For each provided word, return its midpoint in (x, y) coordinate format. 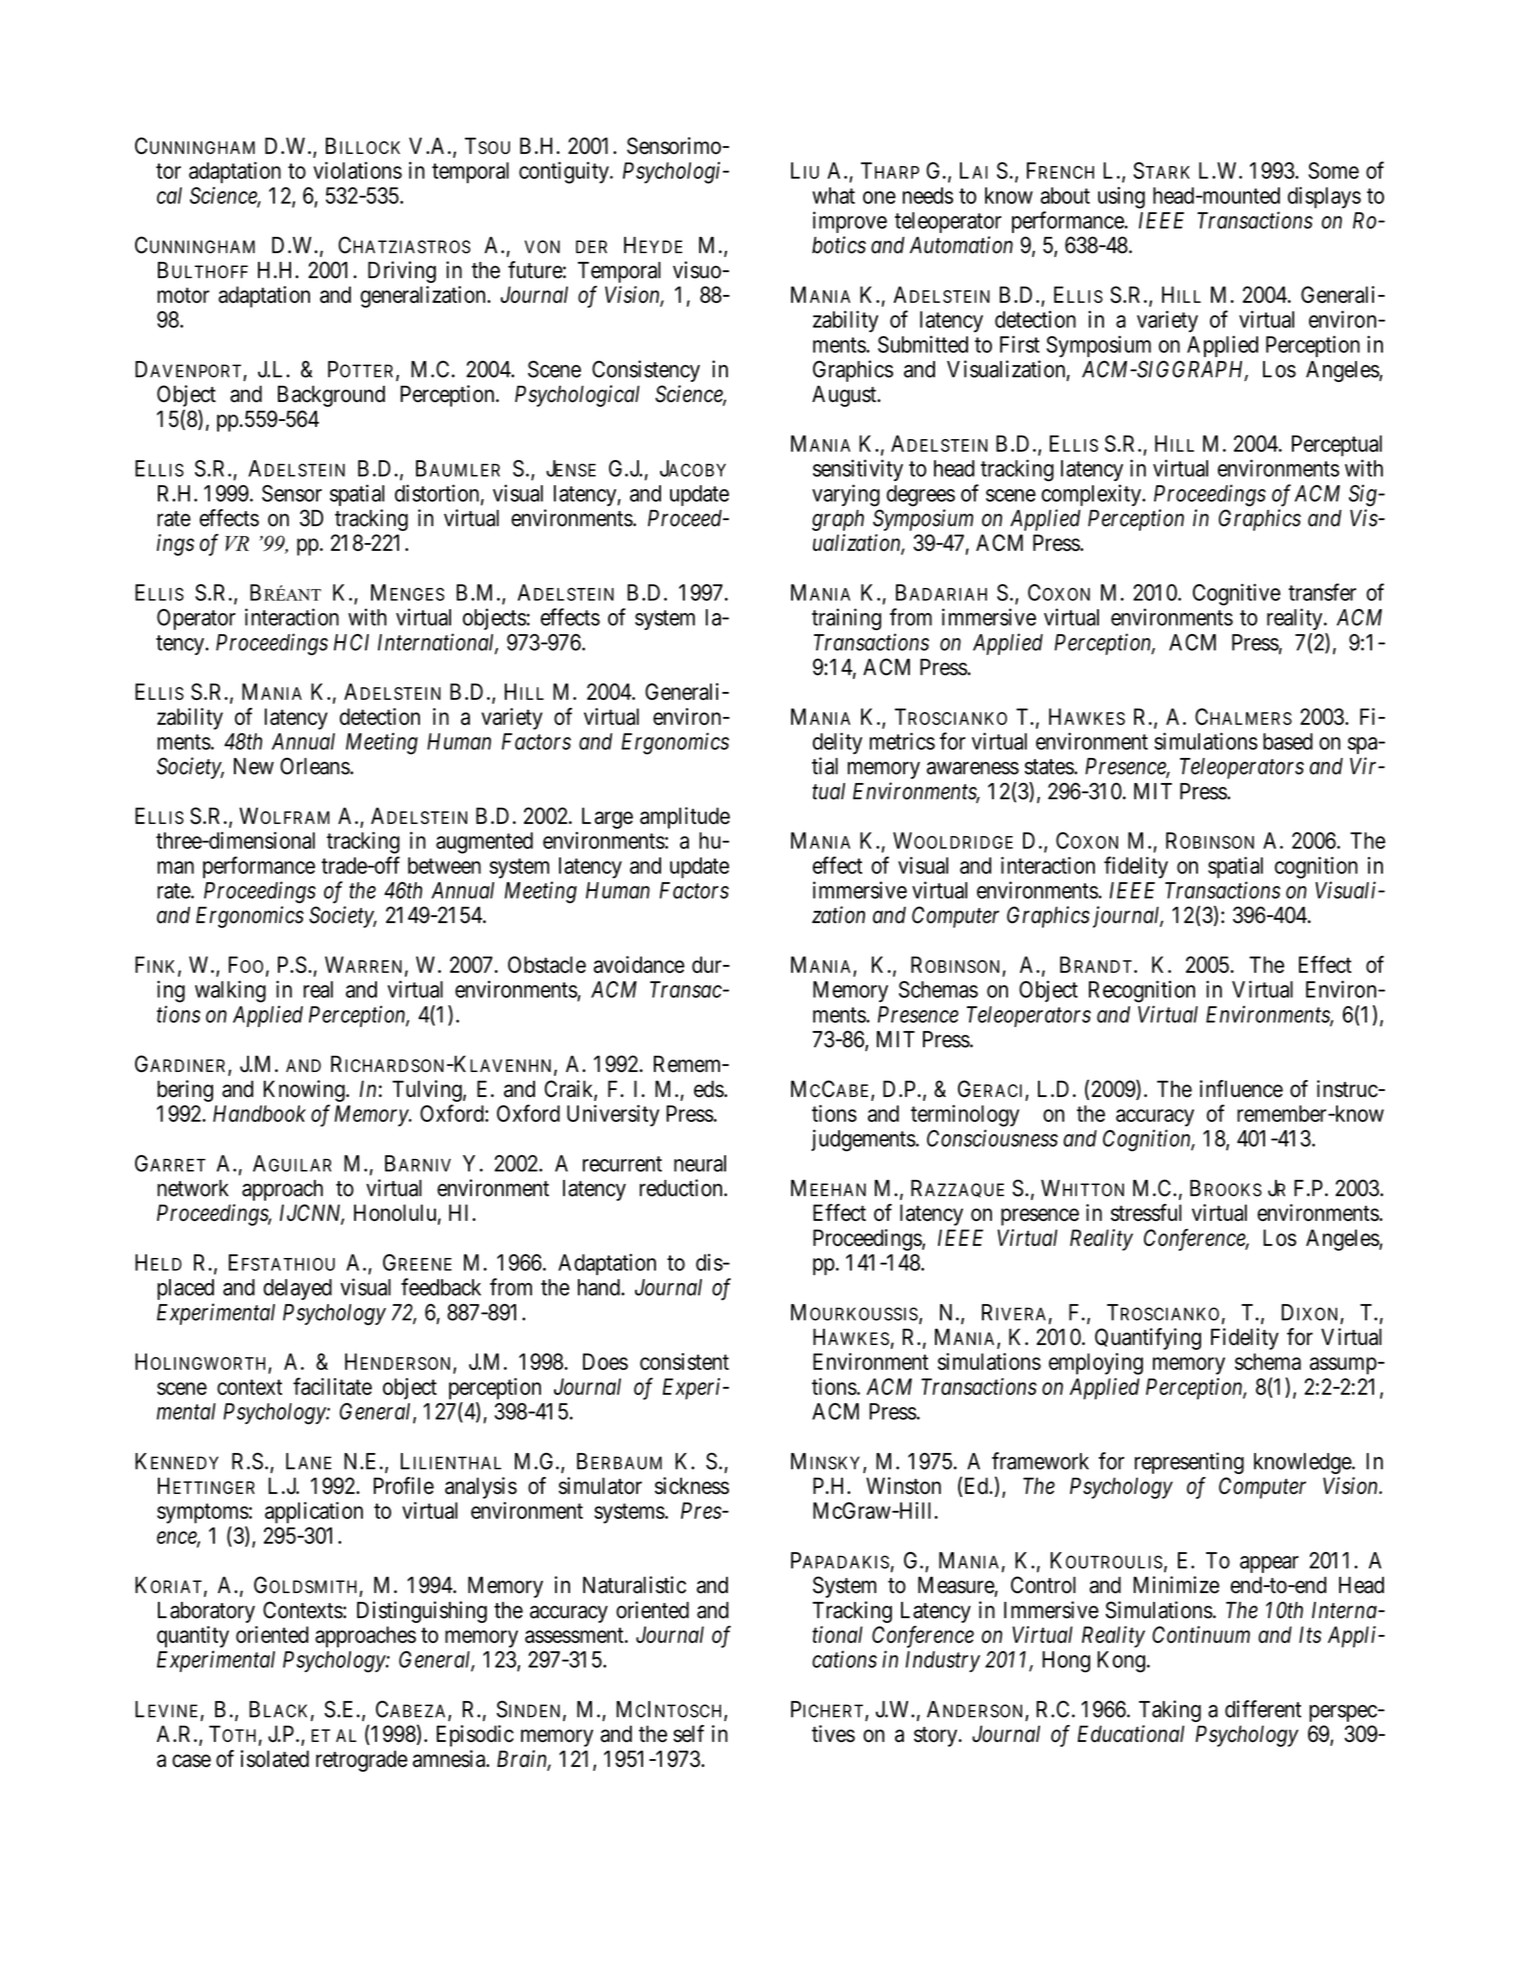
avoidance (639, 964)
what (833, 195)
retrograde (362, 1761)
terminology (965, 1116)
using (1121, 198)
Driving (402, 272)
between (444, 865)
